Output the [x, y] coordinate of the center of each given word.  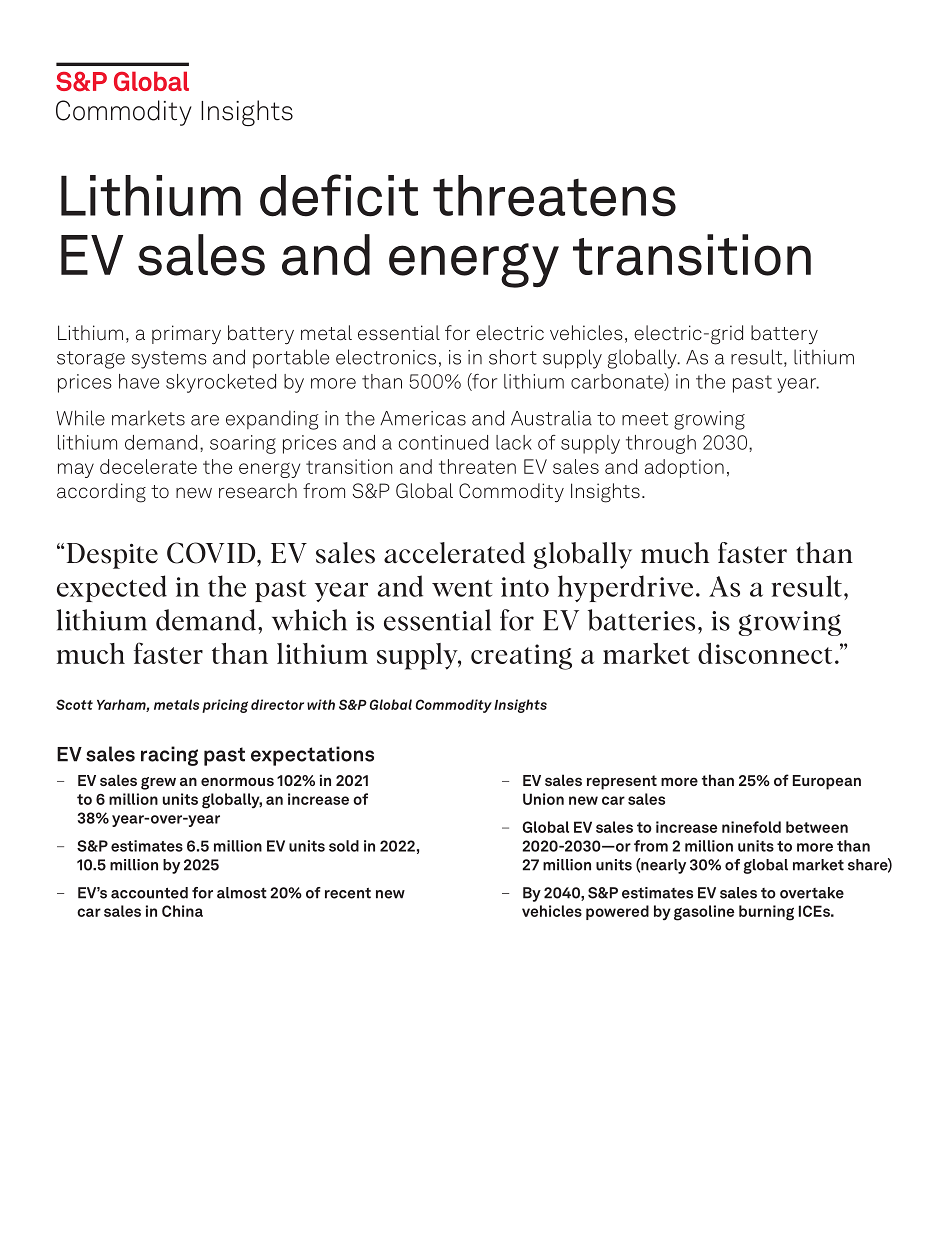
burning [766, 913]
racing [169, 756]
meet [645, 419]
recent [348, 893]
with [321, 704]
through [661, 444]
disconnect [765, 653]
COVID [212, 553]
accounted [149, 893]
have [139, 381]
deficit [339, 195]
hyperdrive [625, 588]
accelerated [454, 553]
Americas [423, 418]
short [513, 357]
